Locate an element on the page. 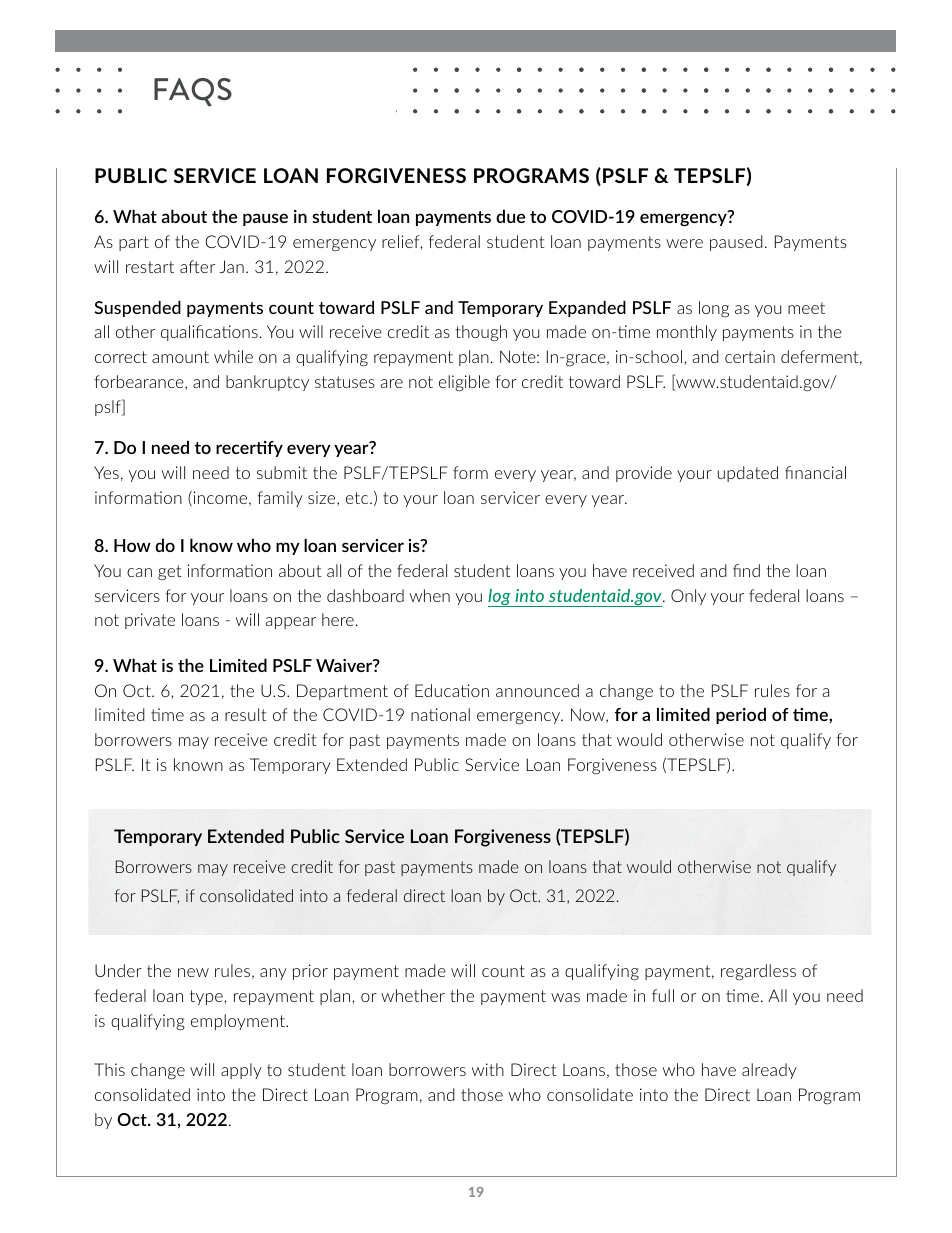 This image has width=952, height=1233. employment is located at coordinates (239, 1022).
